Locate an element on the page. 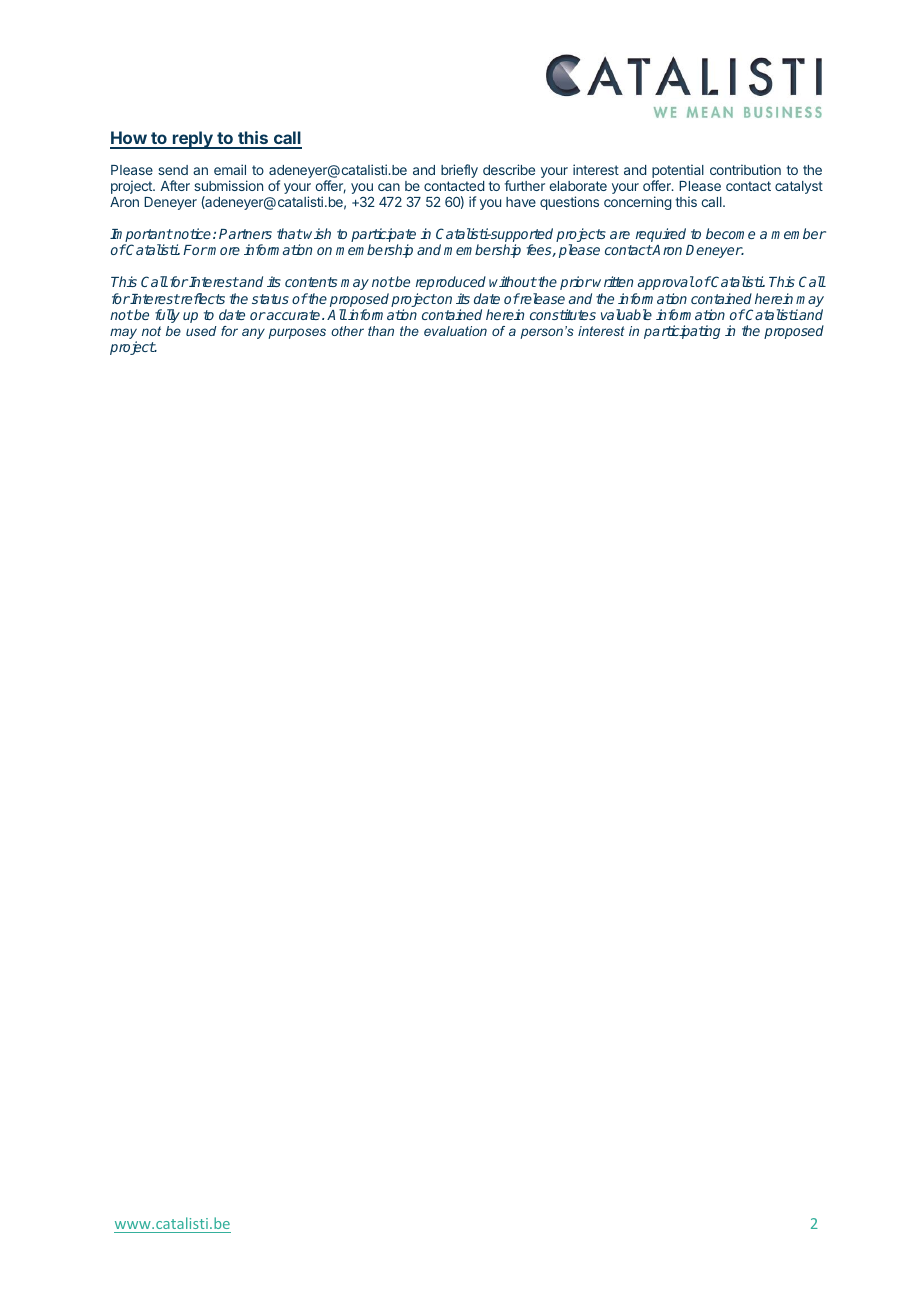 This document has height=1308, width=924. submission is located at coordinates (228, 185).
